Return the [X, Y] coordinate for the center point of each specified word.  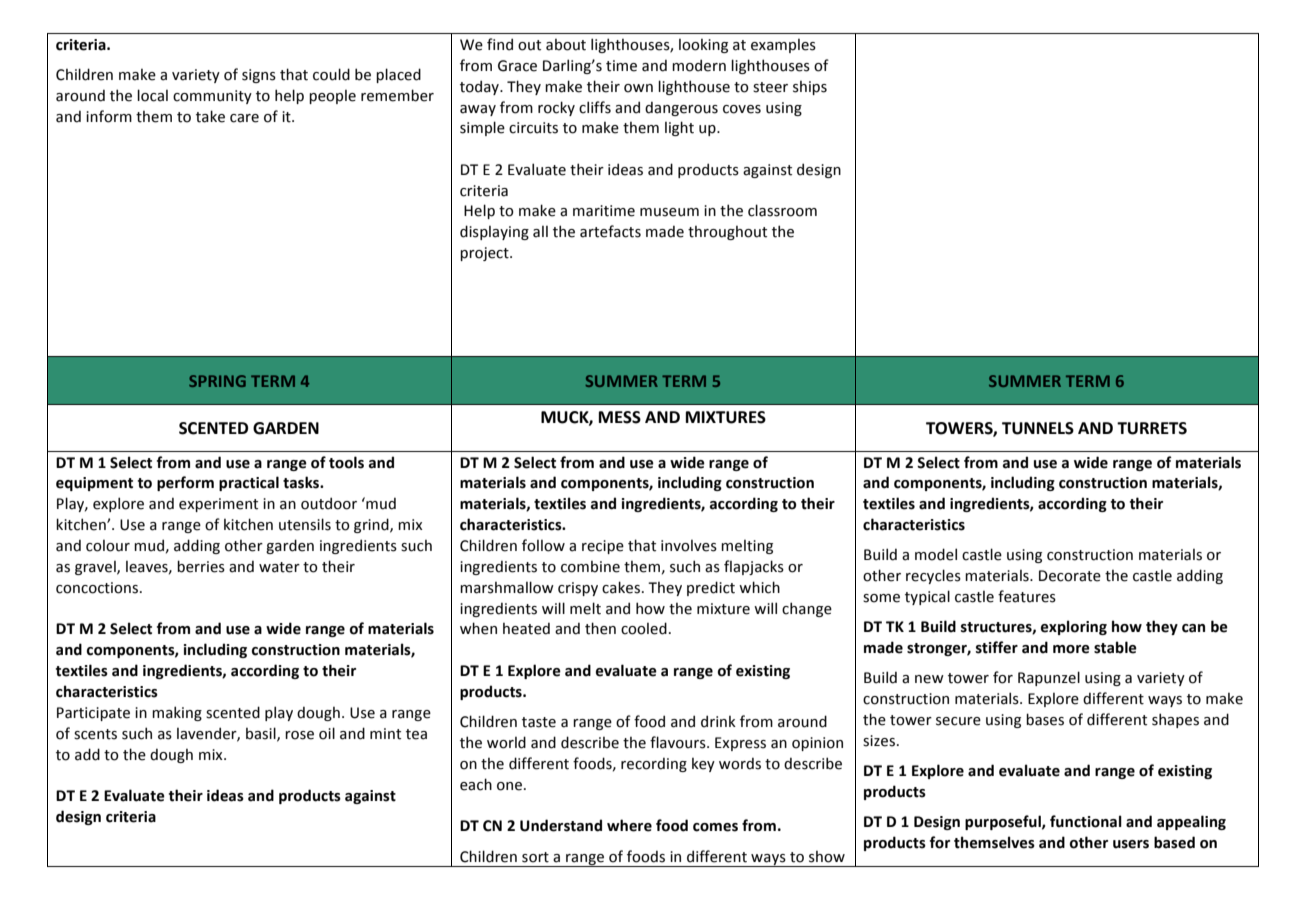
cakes [621, 587]
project [485, 254]
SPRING [217, 381]
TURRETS [1152, 428]
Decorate [1070, 576]
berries [201, 566]
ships [810, 88]
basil [262, 734]
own [638, 88]
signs [259, 76]
